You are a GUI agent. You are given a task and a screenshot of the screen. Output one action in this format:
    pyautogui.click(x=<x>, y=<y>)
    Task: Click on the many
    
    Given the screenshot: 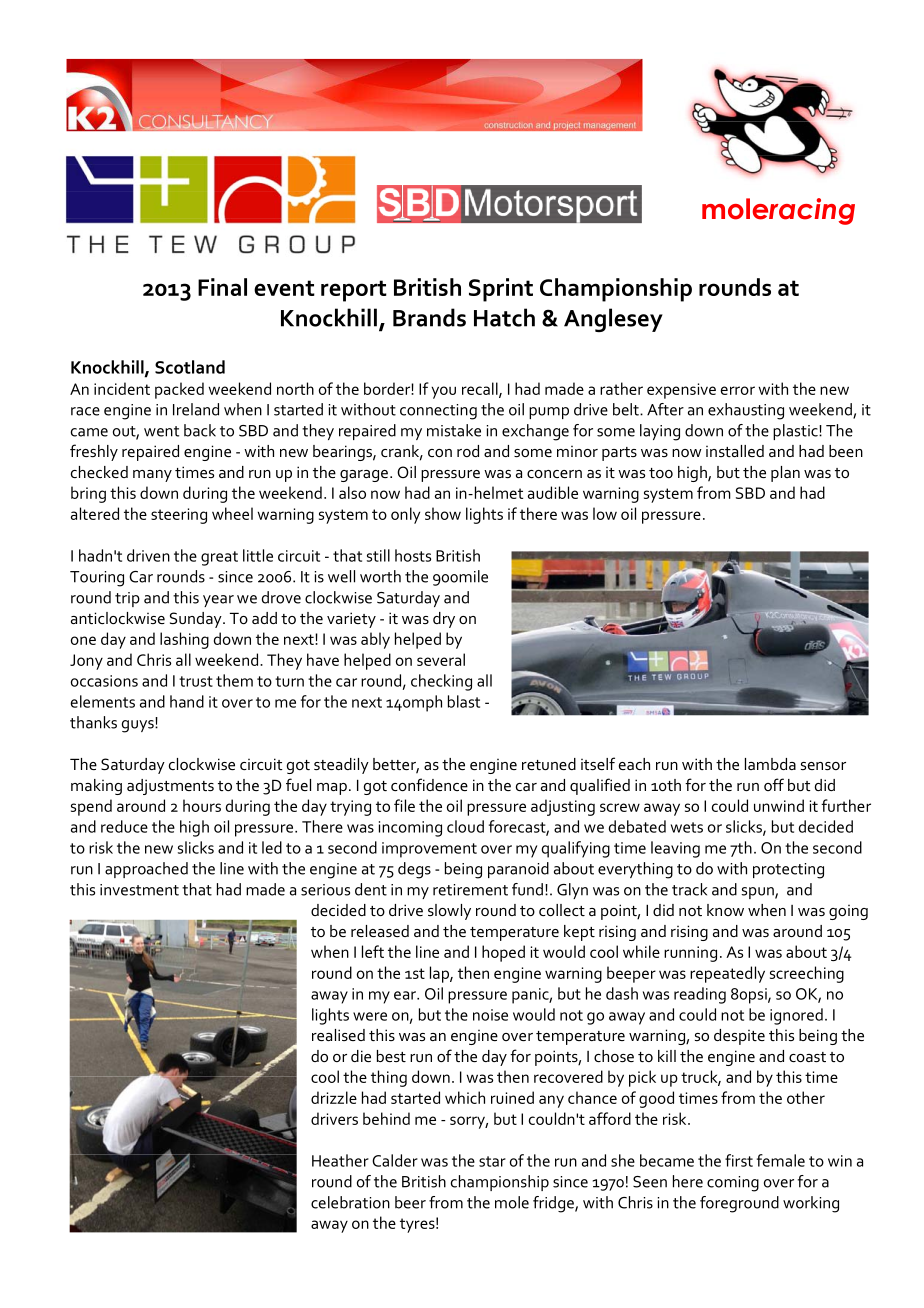 What is the action you would take?
    pyautogui.click(x=152, y=476)
